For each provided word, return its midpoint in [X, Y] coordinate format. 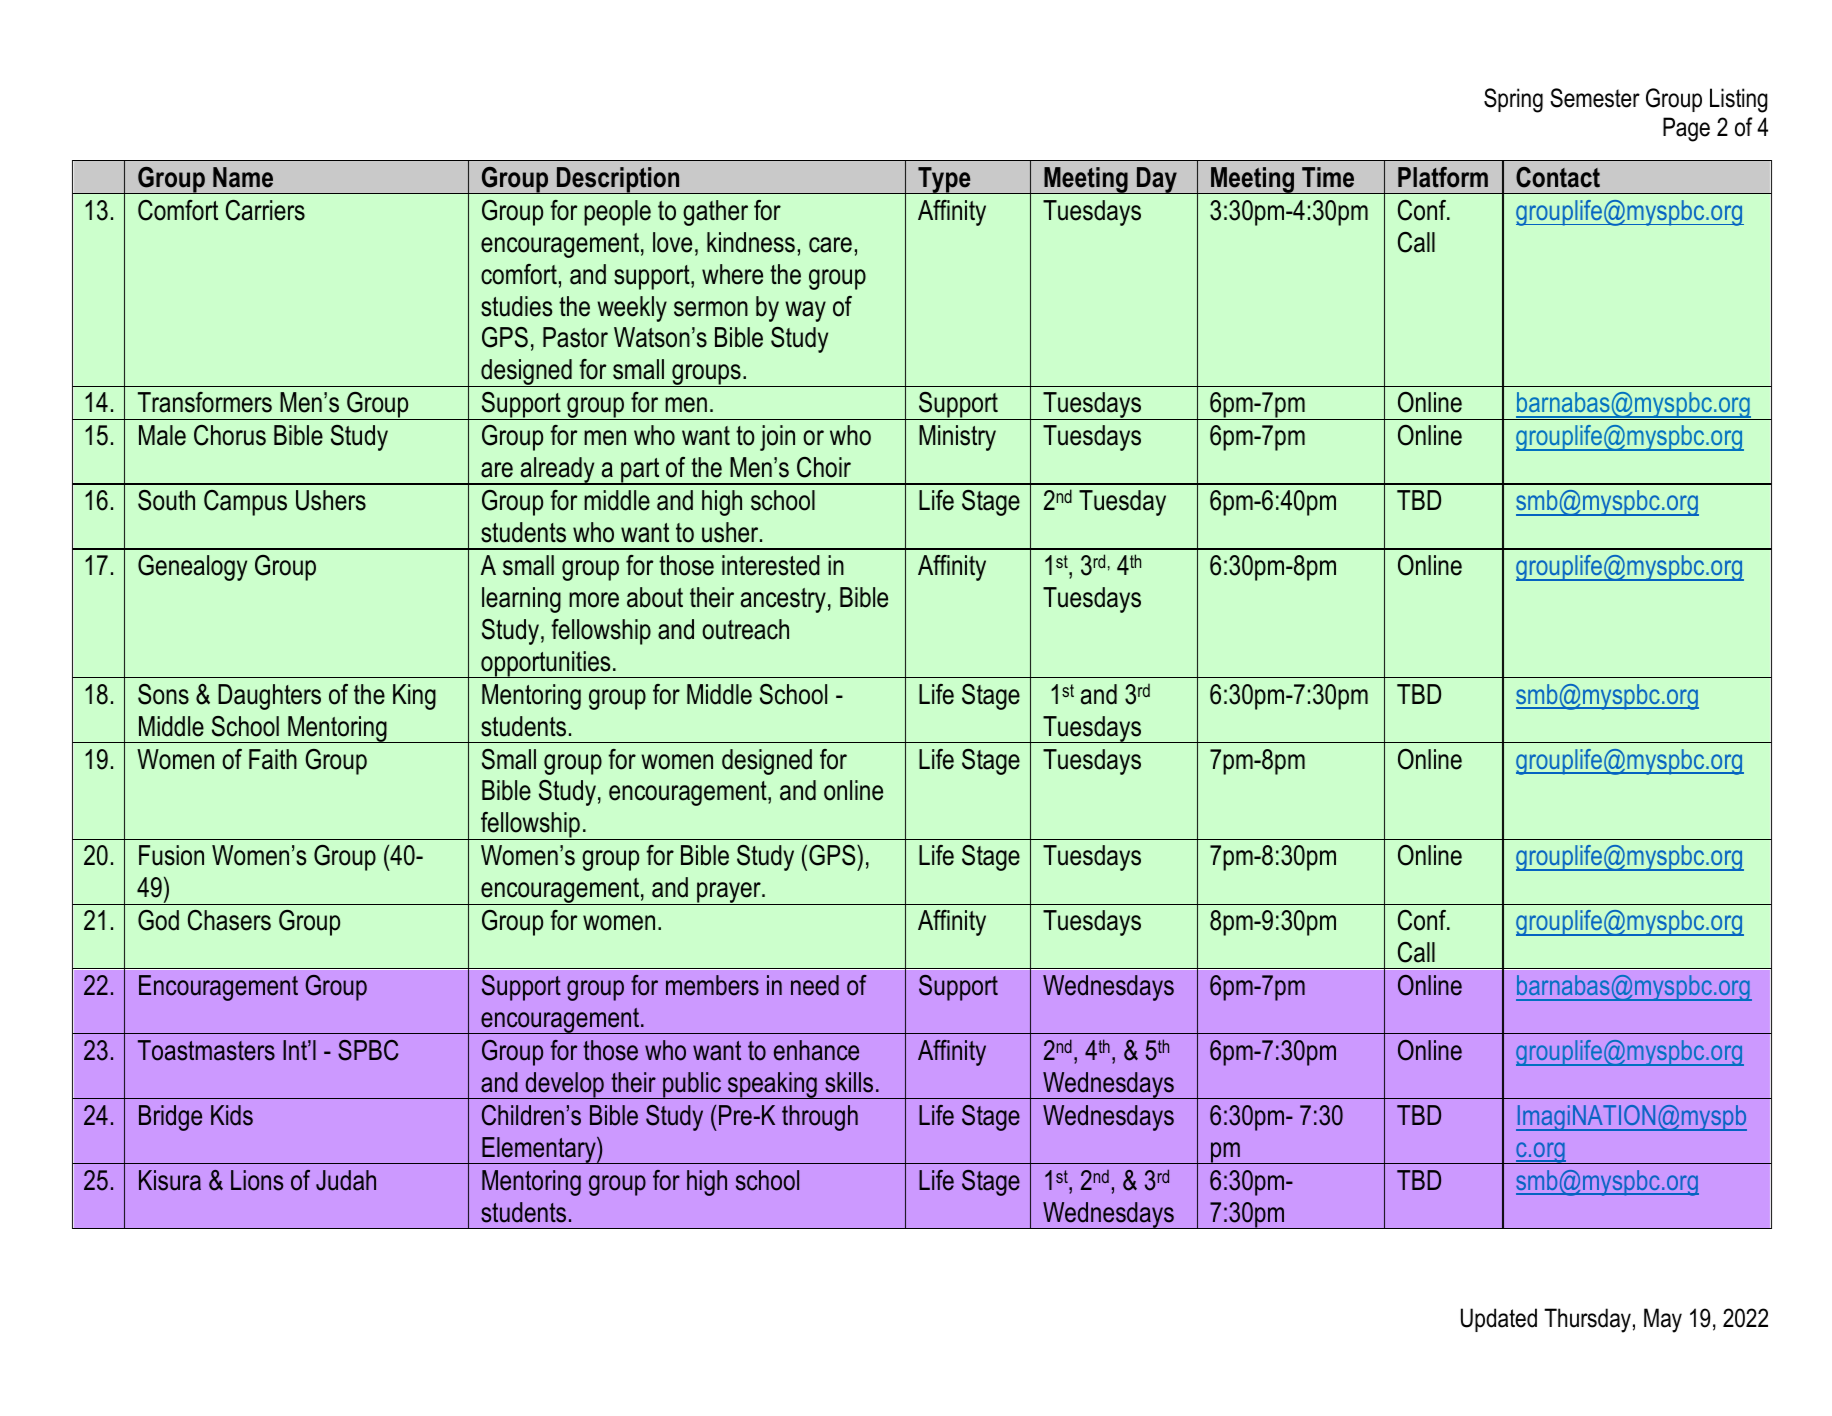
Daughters [269, 697]
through [820, 1118]
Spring [1513, 100]
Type [944, 180]
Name [243, 177]
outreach [745, 629]
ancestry [783, 600]
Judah [346, 1180]
